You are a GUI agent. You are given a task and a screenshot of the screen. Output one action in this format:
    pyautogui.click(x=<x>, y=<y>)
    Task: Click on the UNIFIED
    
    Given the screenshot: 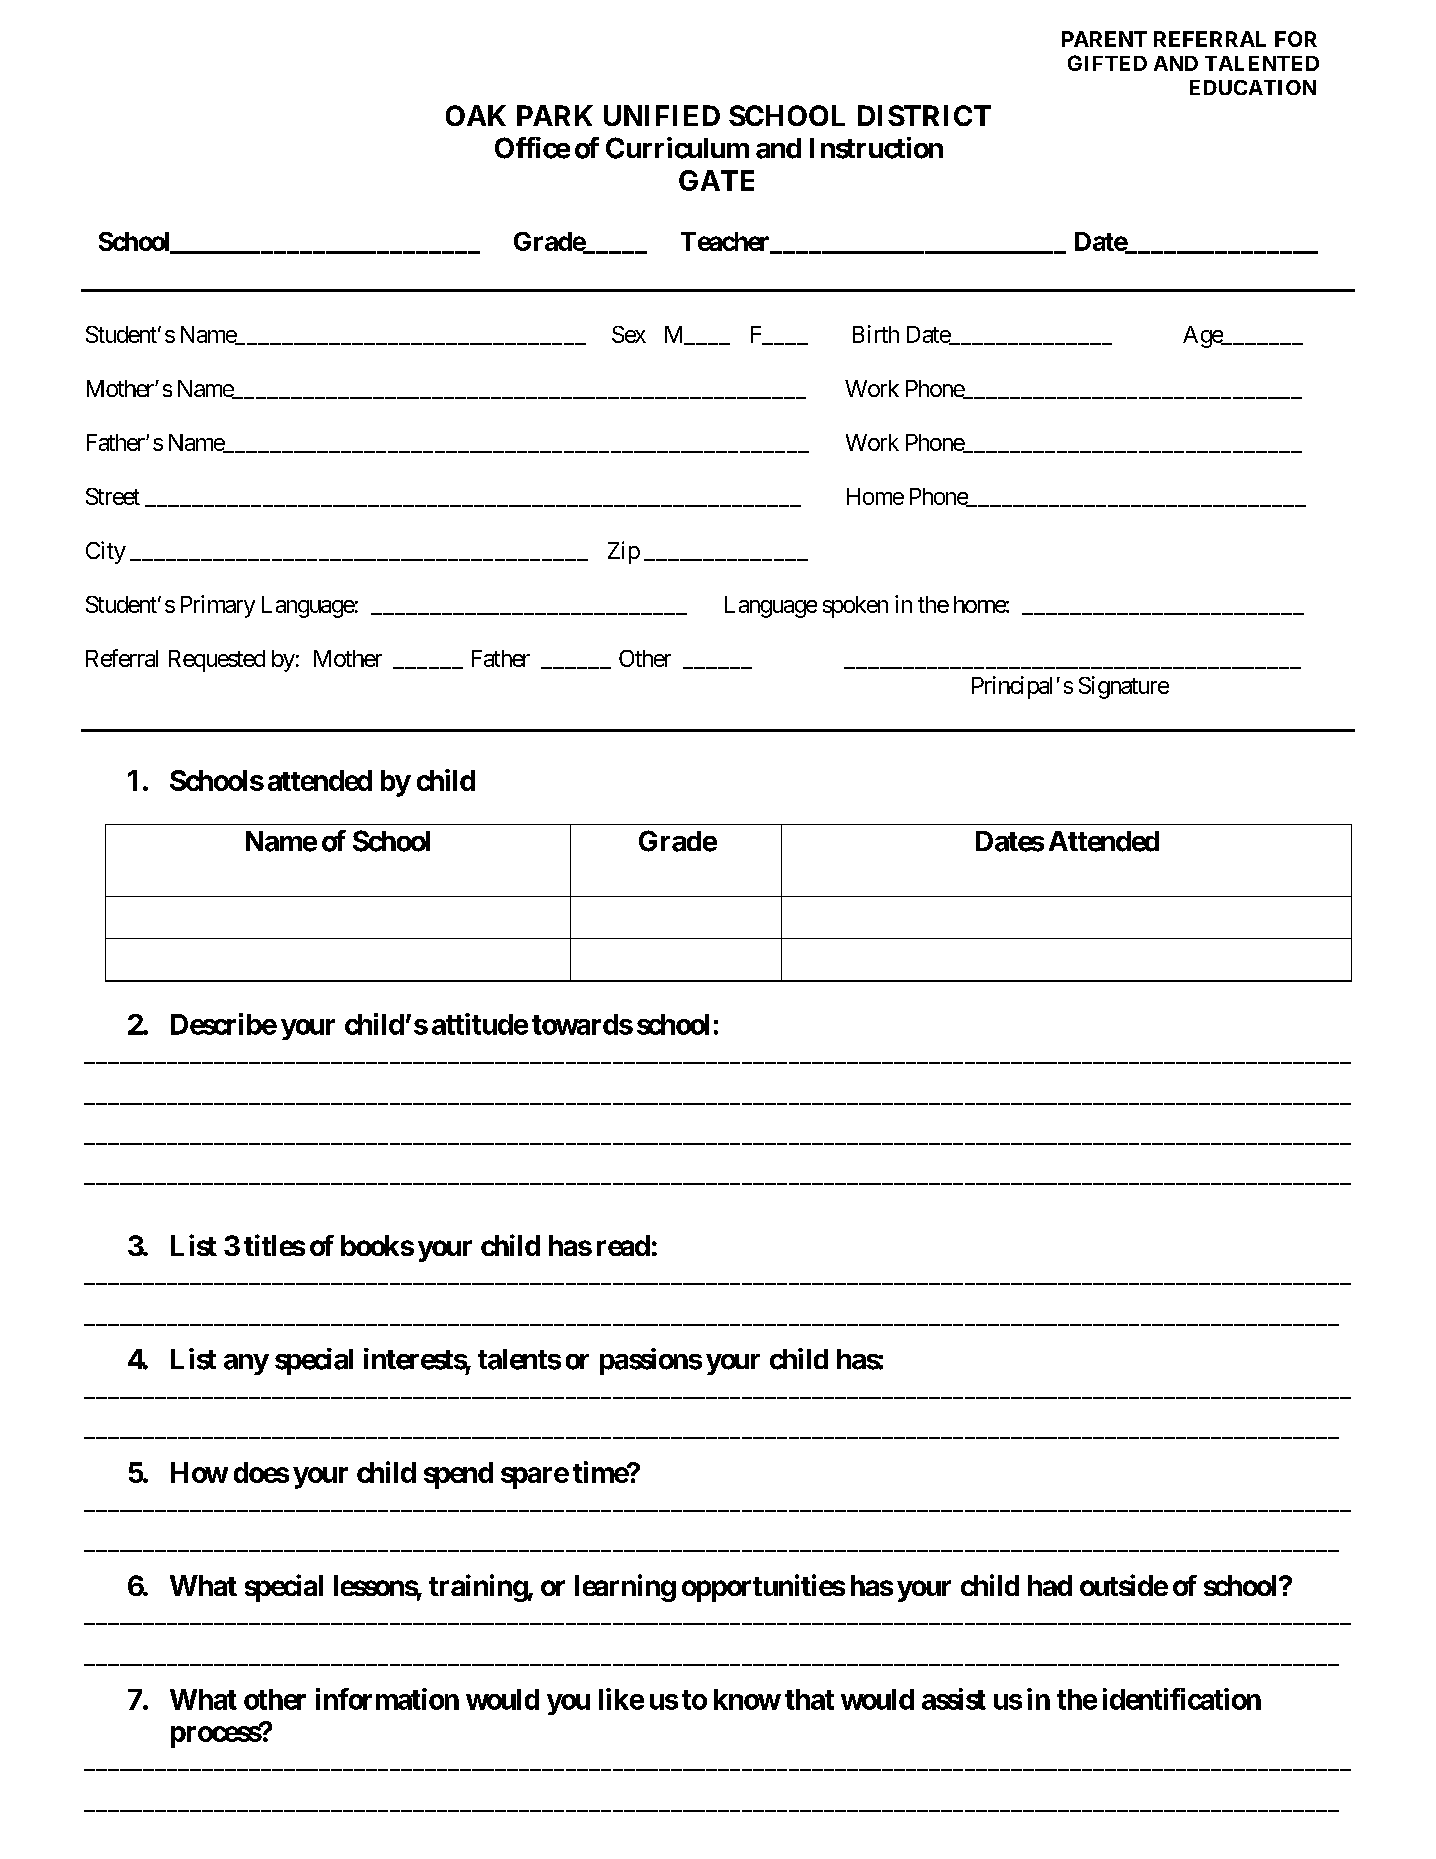 What is the action you would take?
    pyautogui.click(x=662, y=115)
